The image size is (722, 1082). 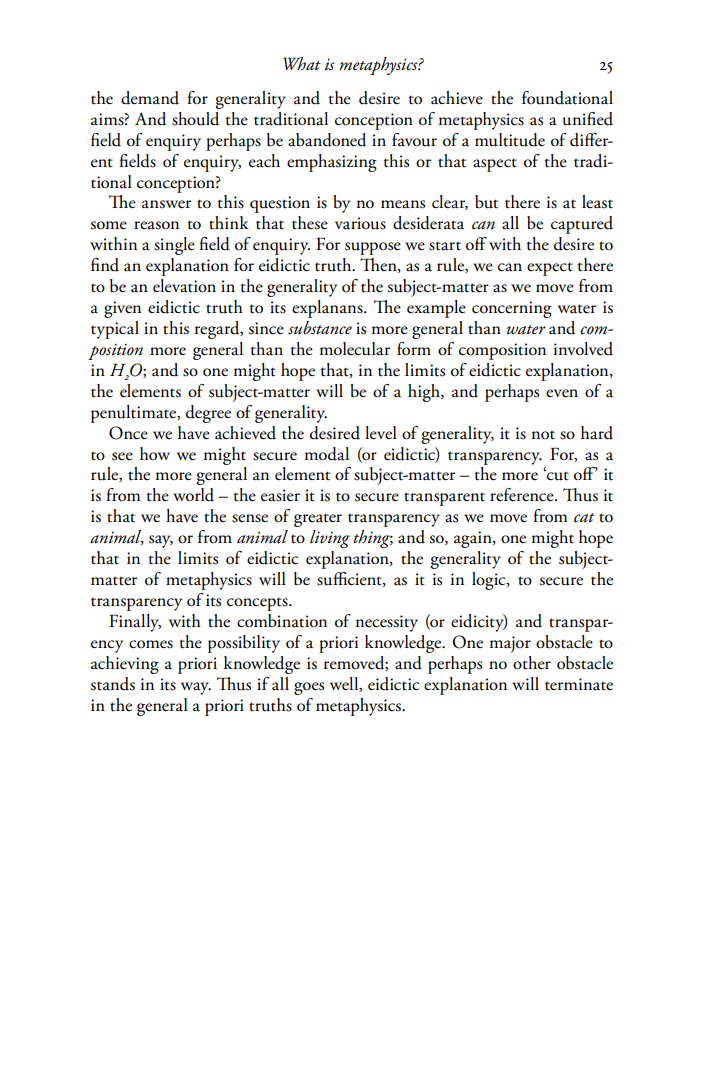 I want to click on way, so click(x=196, y=688).
